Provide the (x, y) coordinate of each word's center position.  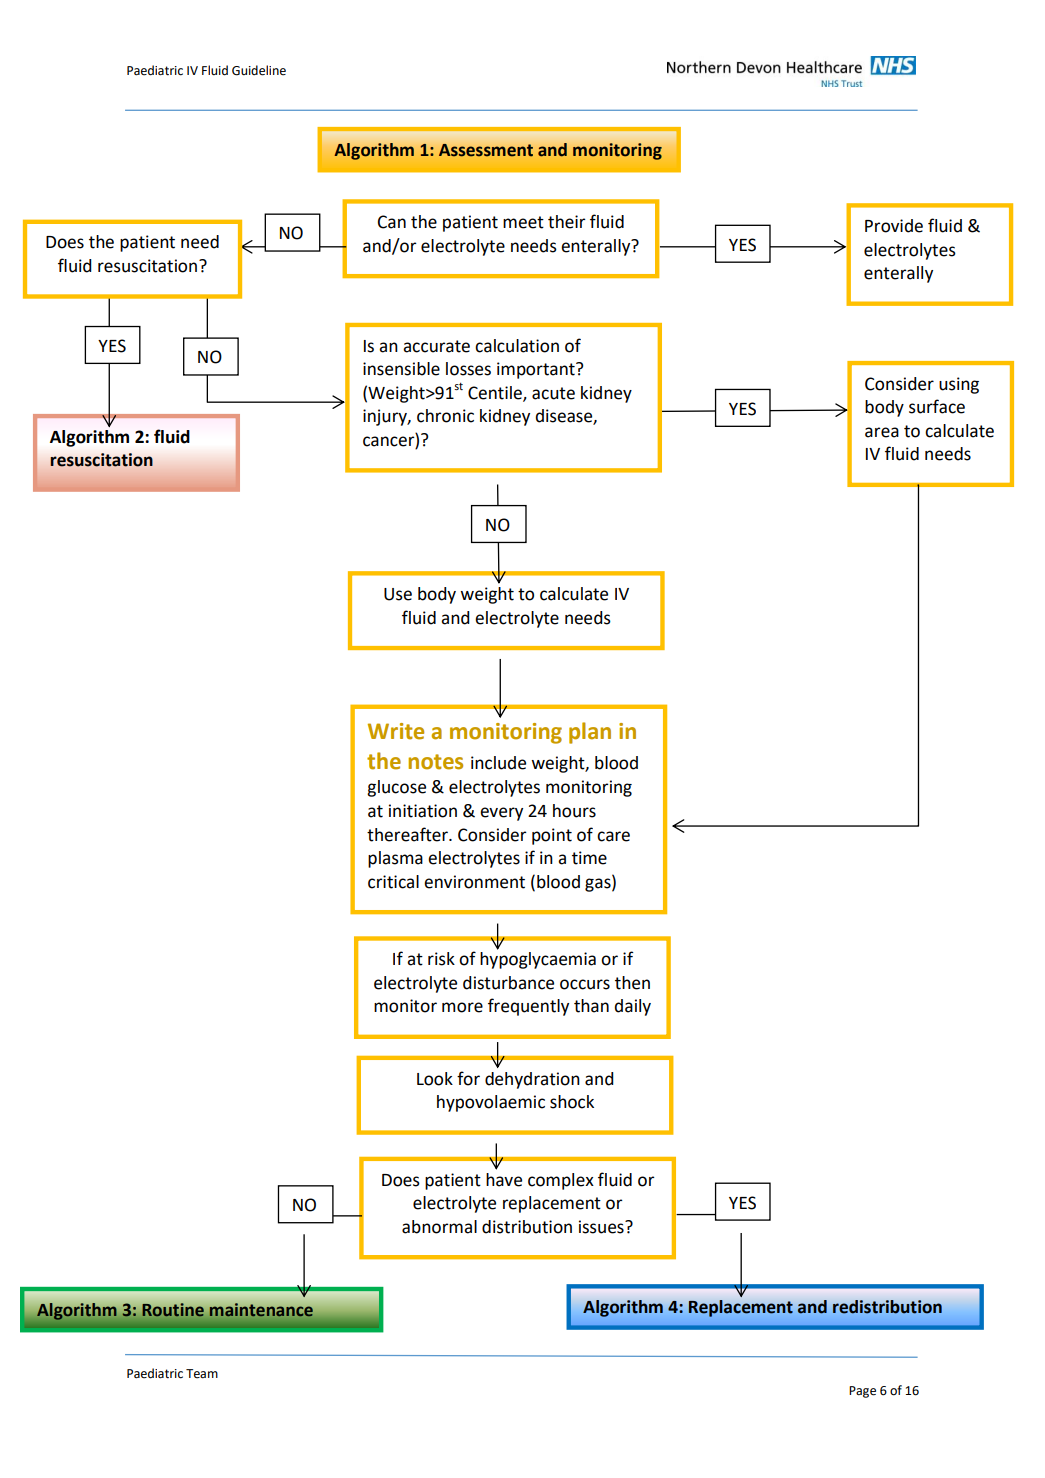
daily (632, 1007)
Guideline (259, 70)
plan (590, 733)
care (613, 836)
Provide (894, 226)
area (882, 432)
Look (435, 1079)
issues (602, 1227)
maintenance (261, 1310)
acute (553, 393)
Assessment (486, 150)
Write (396, 731)
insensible (401, 369)
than (591, 1006)
